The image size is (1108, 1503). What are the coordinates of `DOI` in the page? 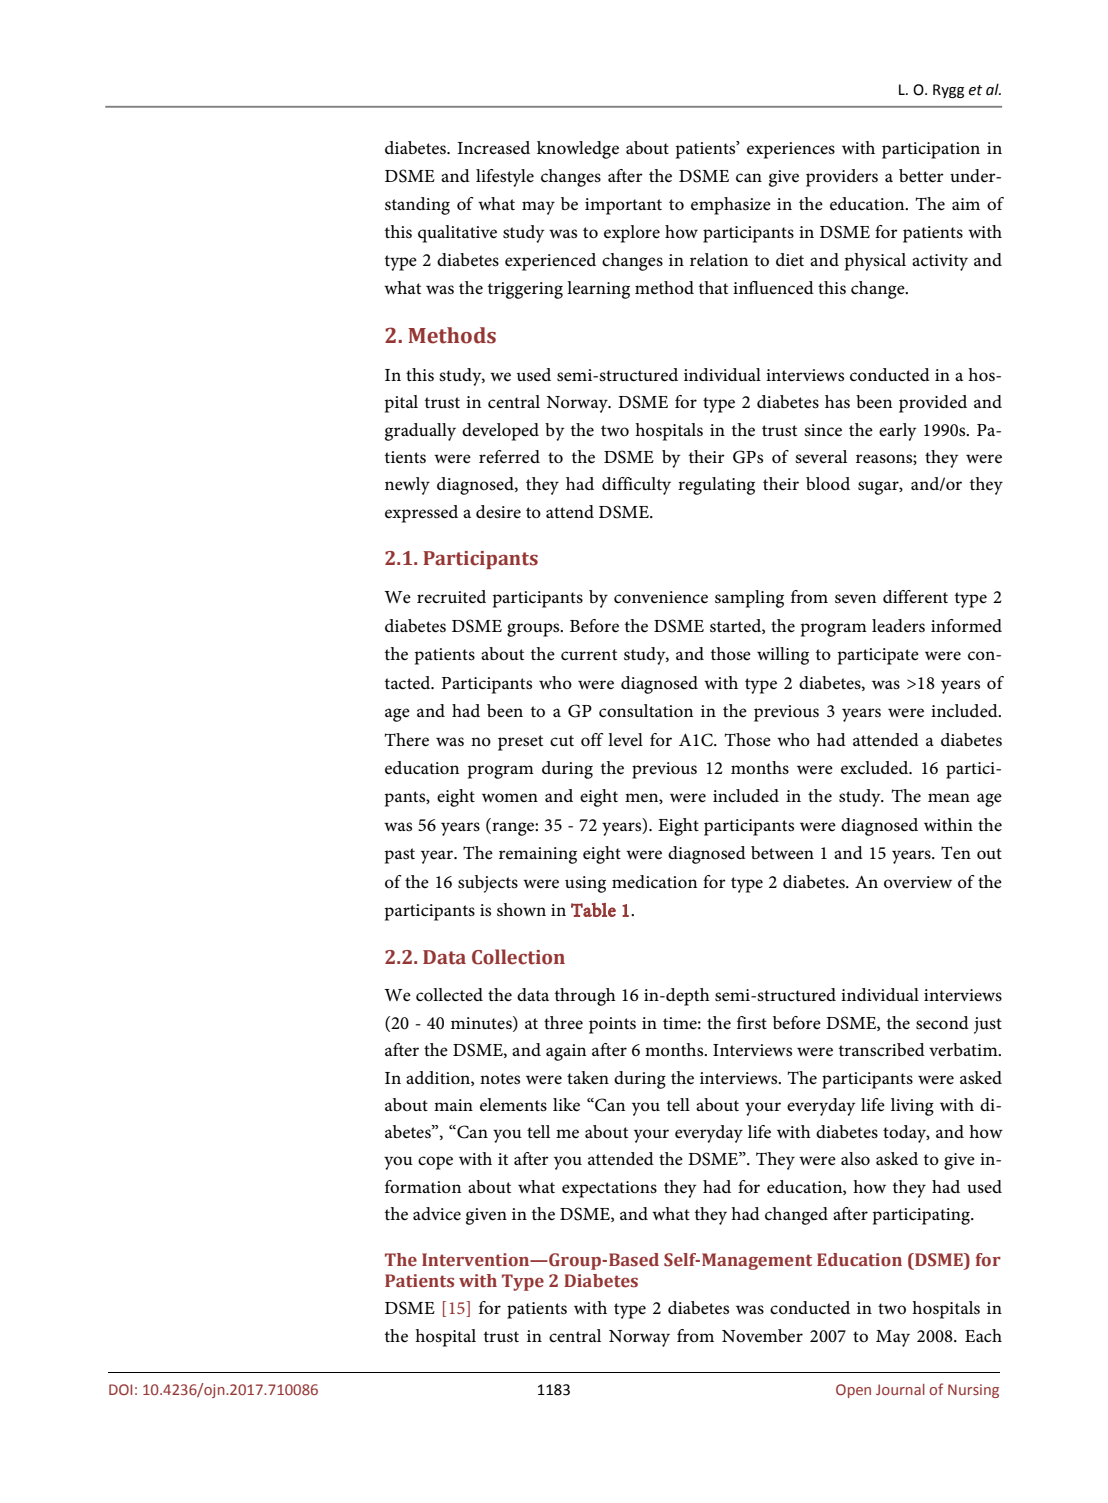 It's located at (120, 1389).
